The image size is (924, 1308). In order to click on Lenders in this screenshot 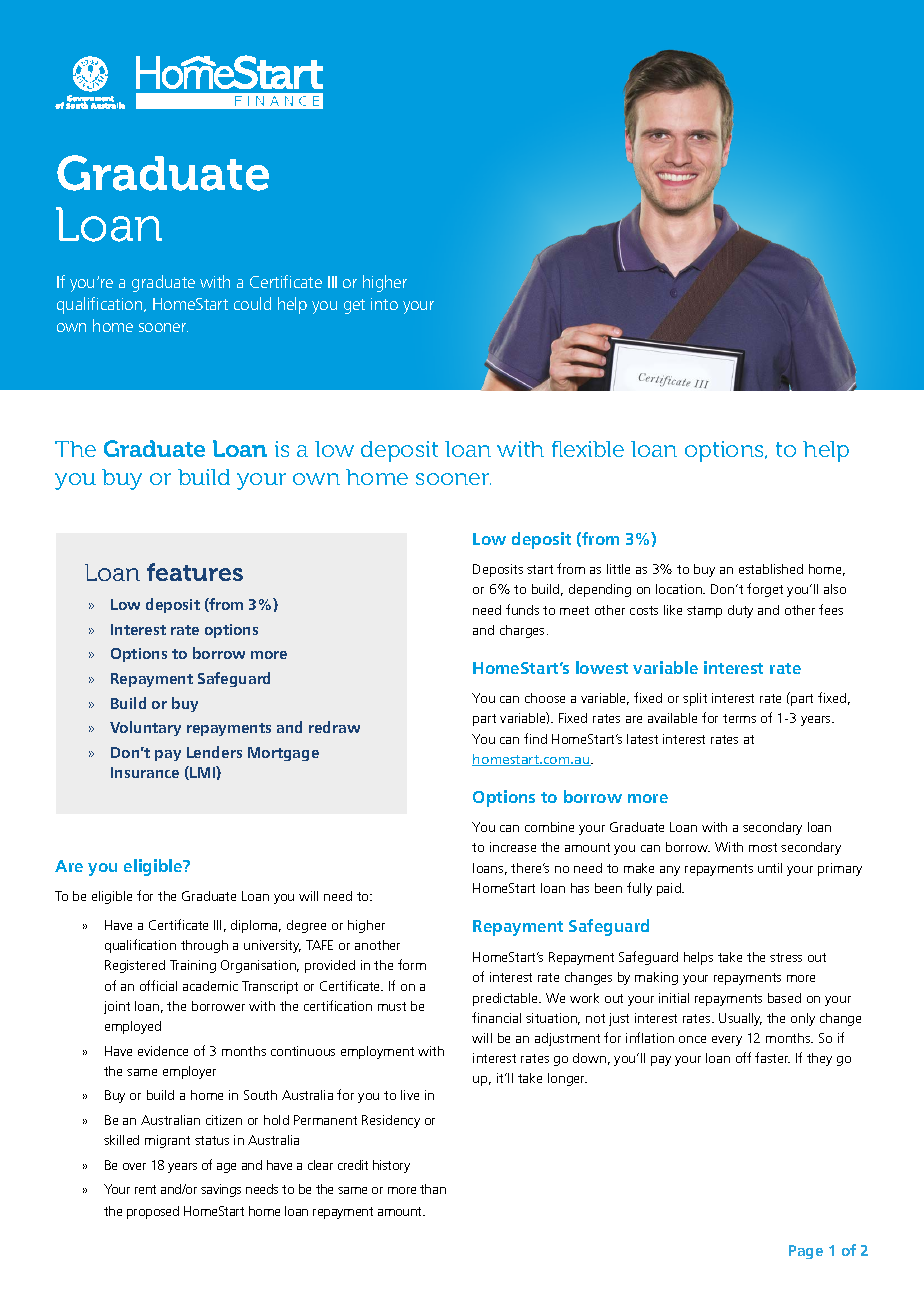, I will do `click(214, 752)`.
